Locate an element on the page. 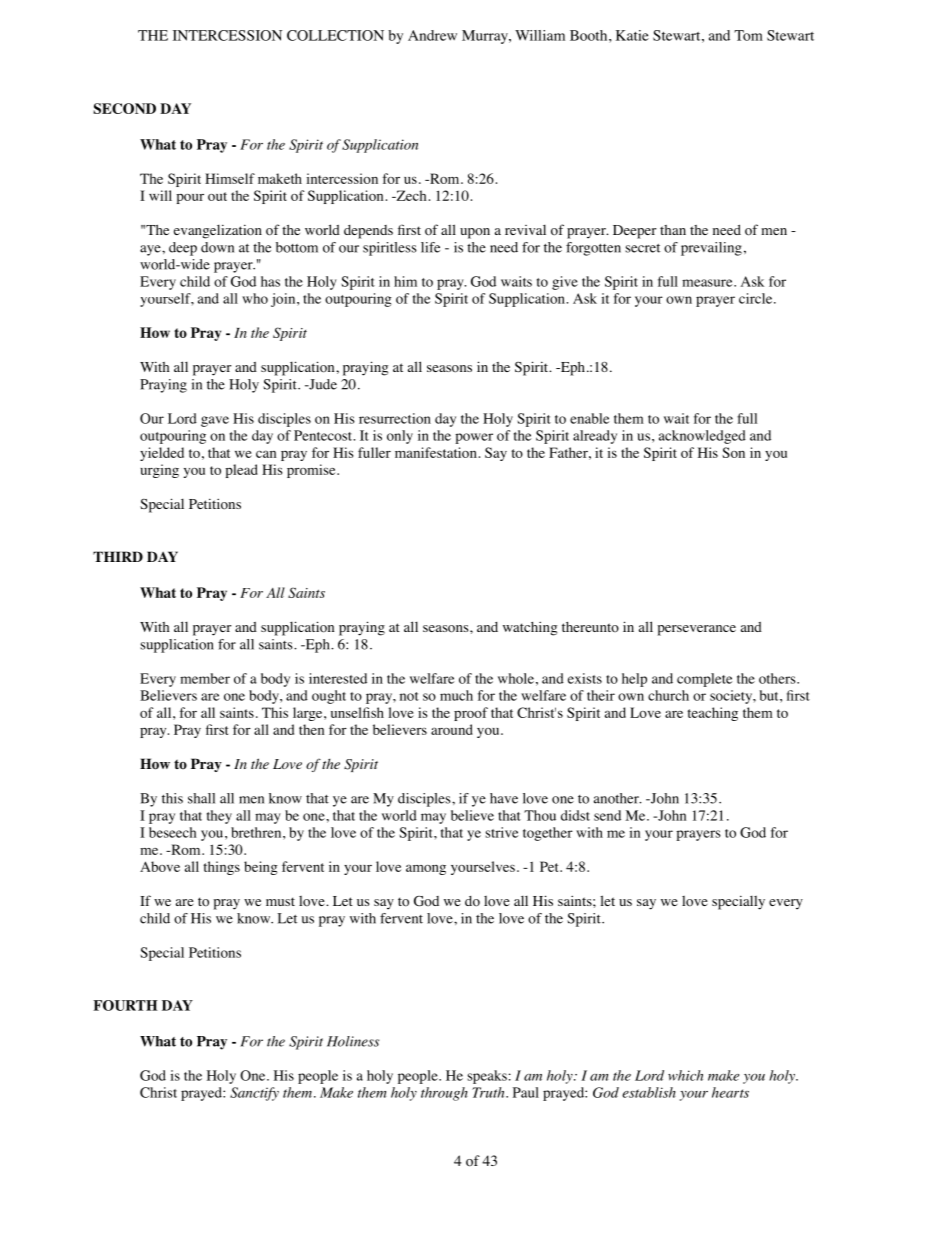  perseverance is located at coordinates (696, 630).
